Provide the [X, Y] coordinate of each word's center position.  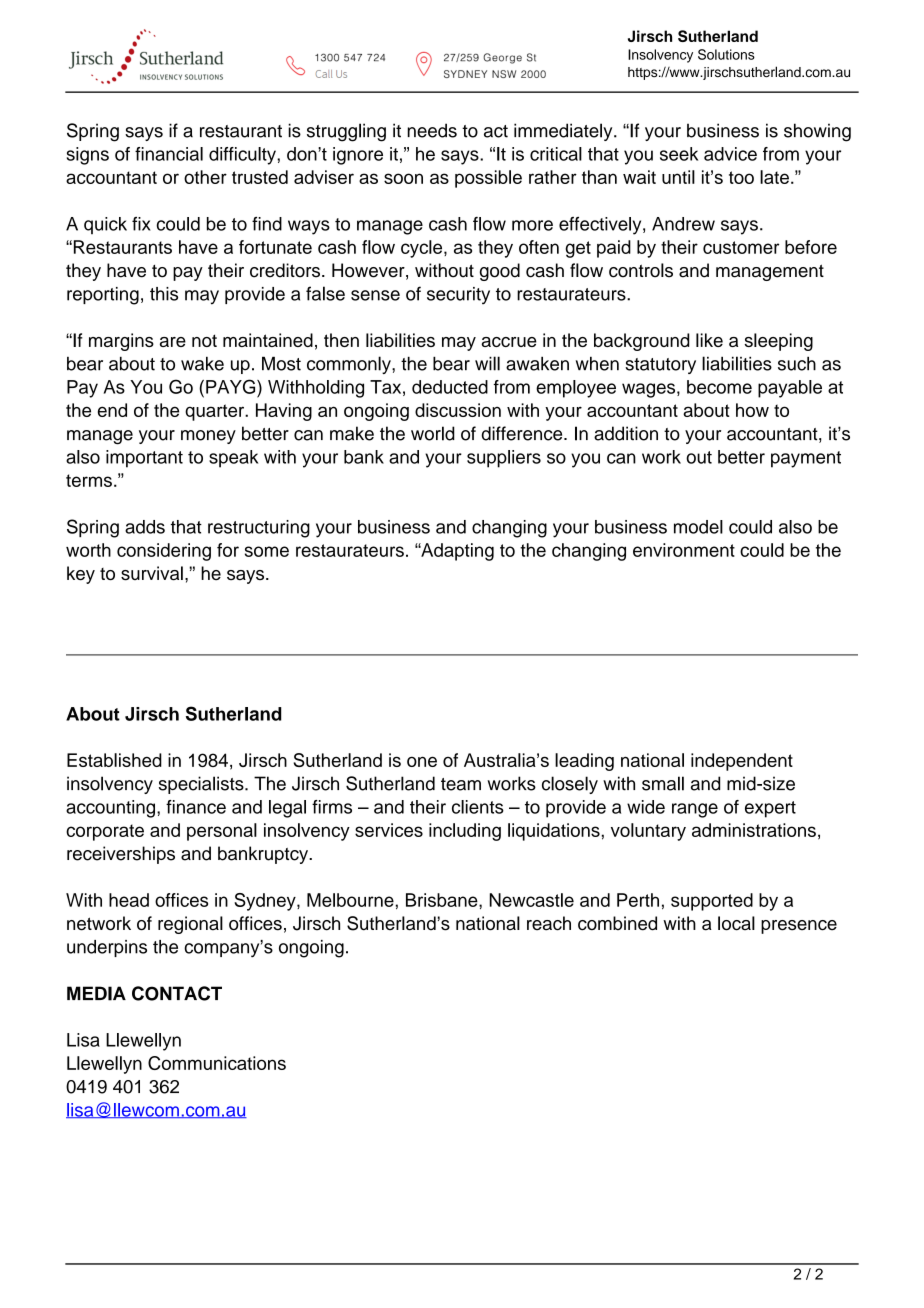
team [461, 784]
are [173, 342]
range [695, 810]
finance [196, 807]
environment [684, 550]
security [458, 296]
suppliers [504, 459]
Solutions [726, 54]
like [709, 340]
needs [432, 130]
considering [164, 552]
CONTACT [177, 993]
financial [169, 154]
